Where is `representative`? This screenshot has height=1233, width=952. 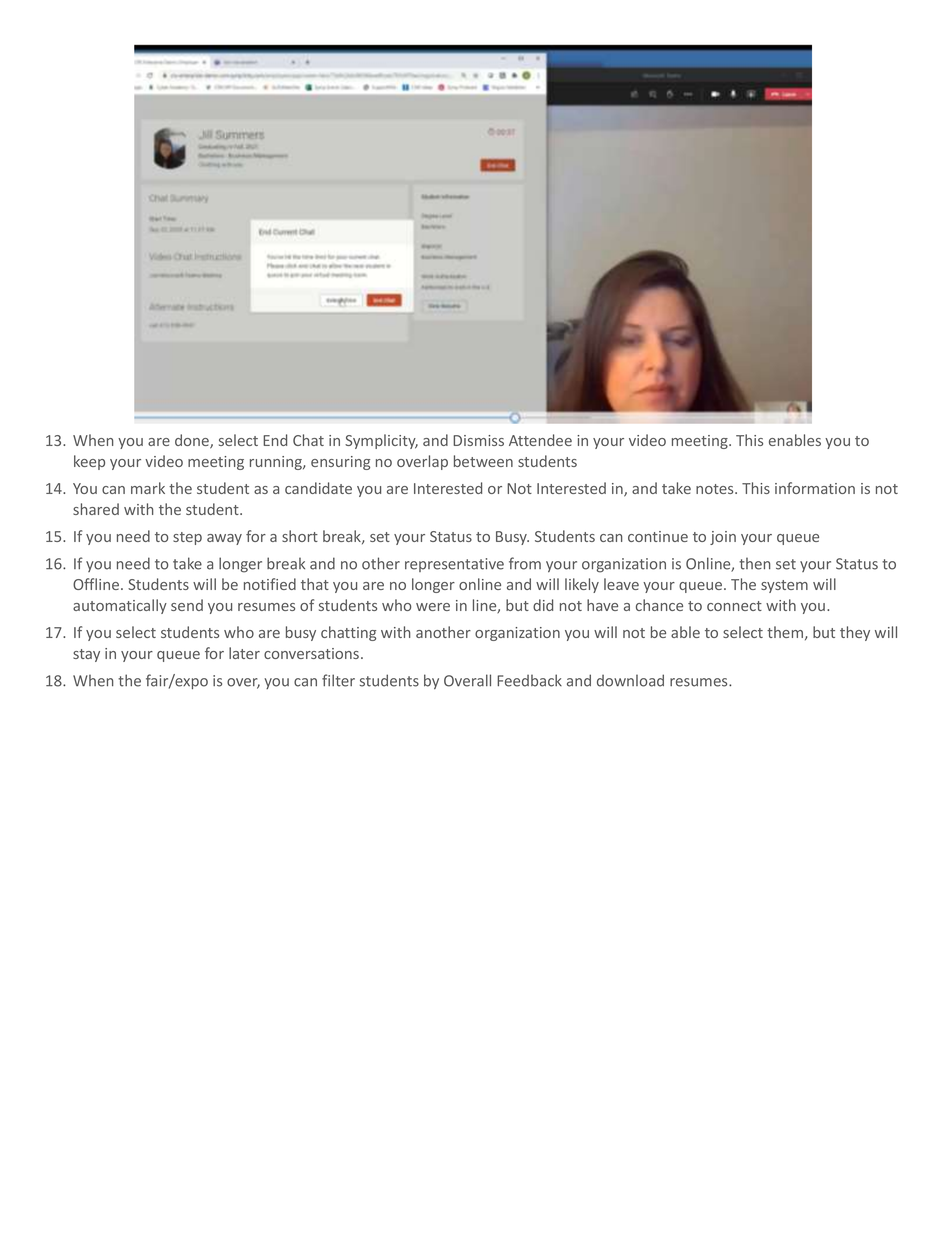
representative is located at coordinates (454, 565).
